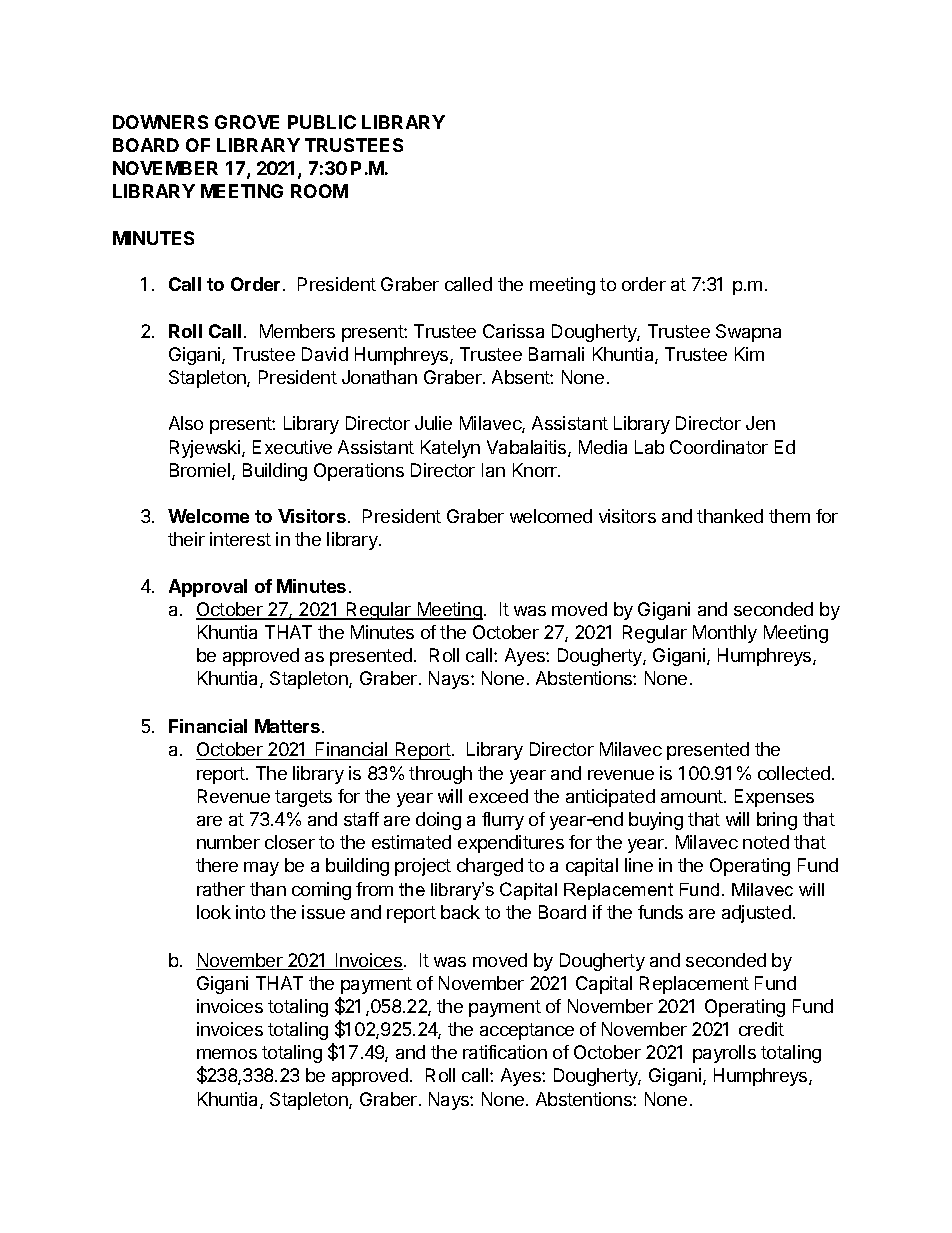 Image resolution: width=952 pixels, height=1233 pixels. What do you see at coordinates (322, 122) in the screenshot?
I see `PUBLIC` at bounding box center [322, 122].
